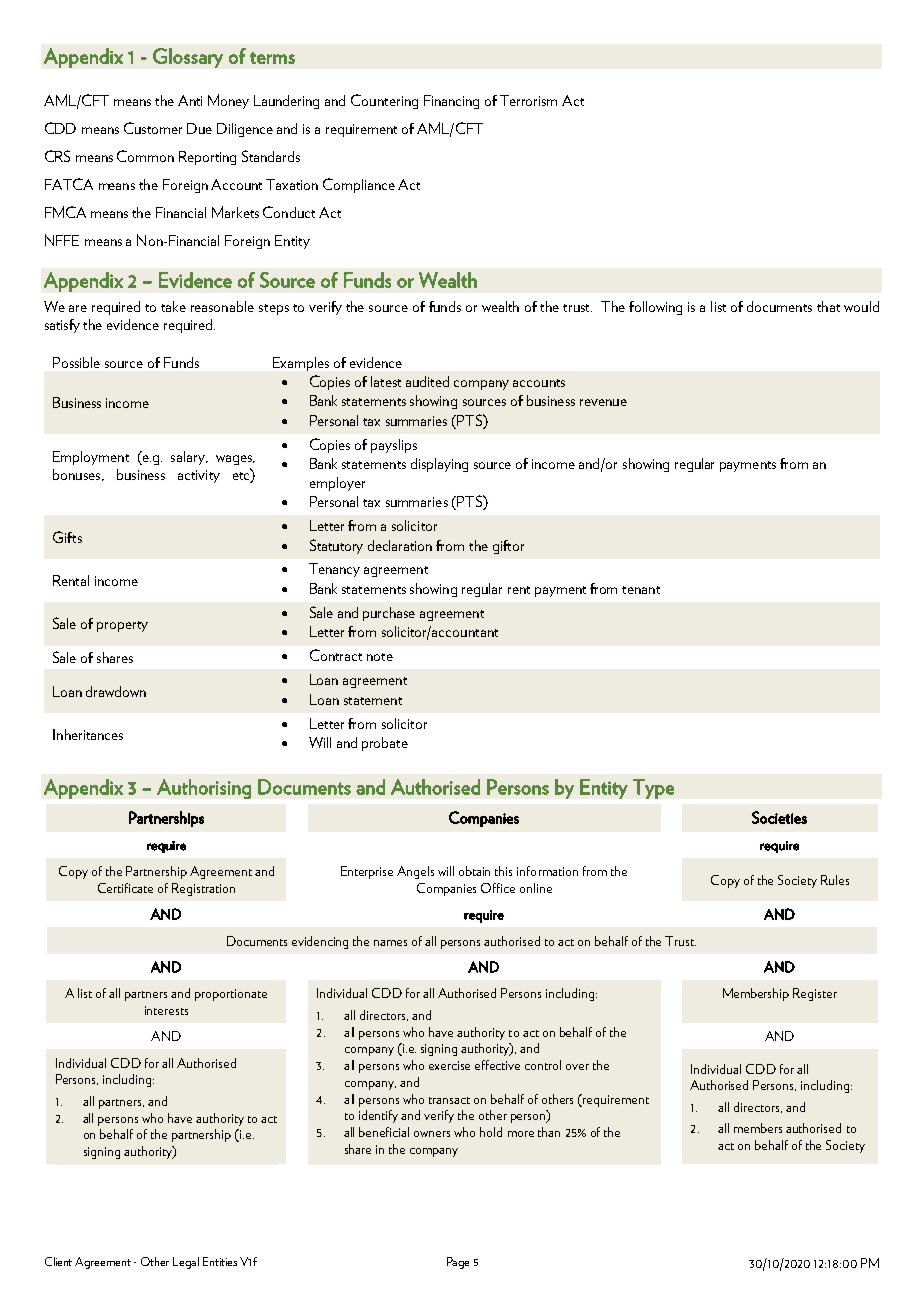 This image has height=1308, width=924. Describe the element at coordinates (549, 1132) in the image. I see `than` at that location.
